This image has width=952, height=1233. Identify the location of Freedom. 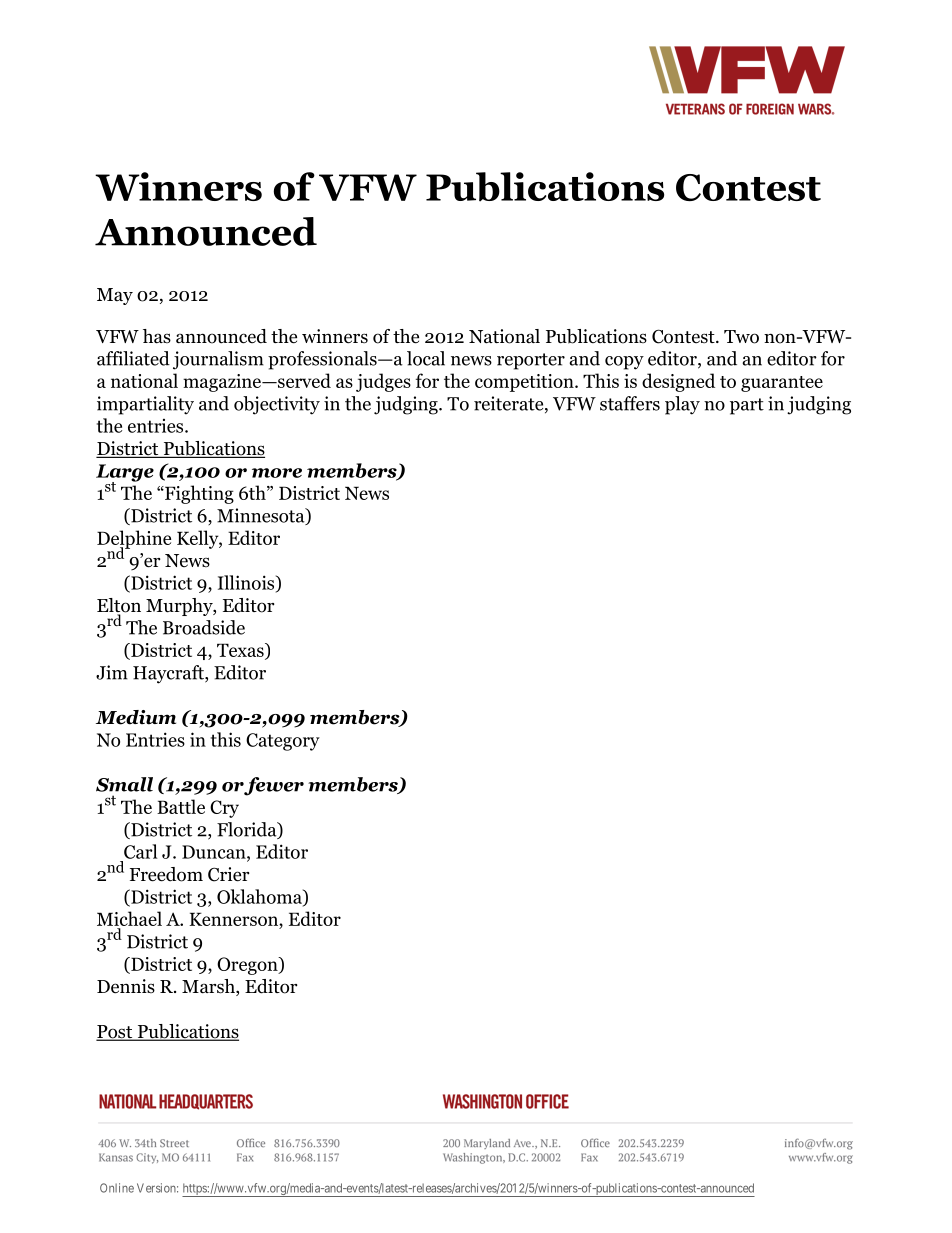
(166, 874).
